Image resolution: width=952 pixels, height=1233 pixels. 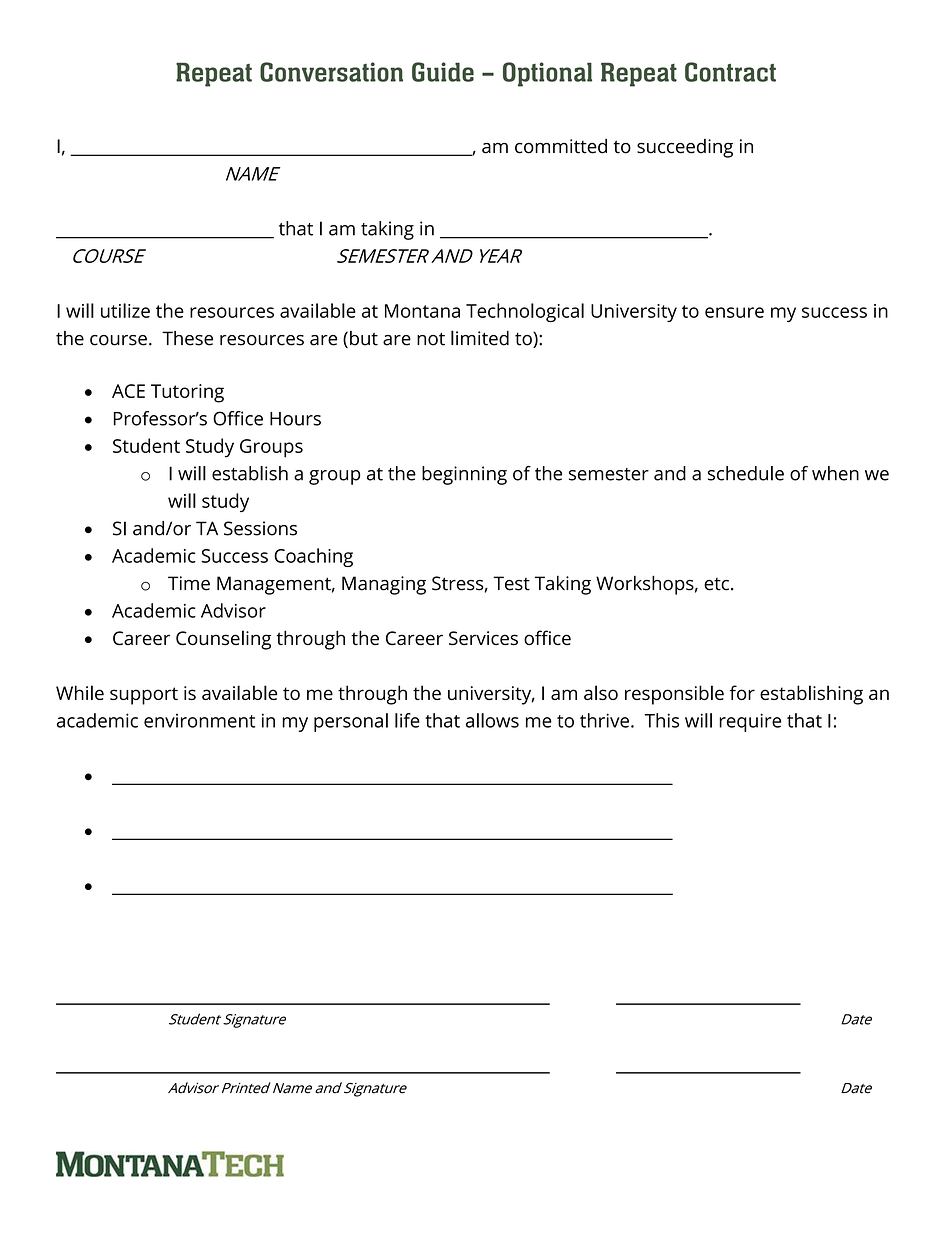 What do you see at coordinates (331, 72) in the screenshot?
I see `Conversation` at bounding box center [331, 72].
